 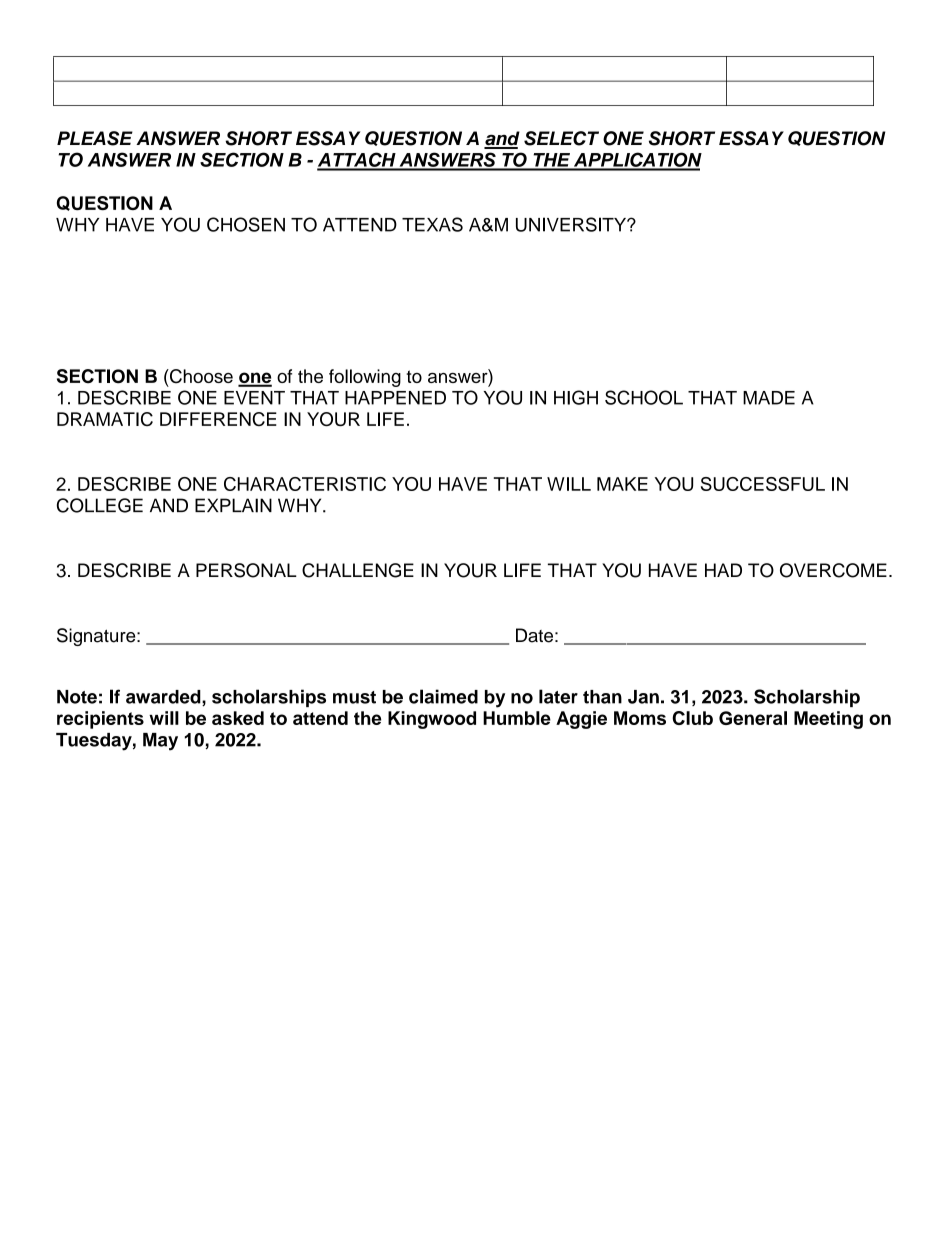 What do you see at coordinates (160, 742) in the page?
I see `May` at bounding box center [160, 742].
